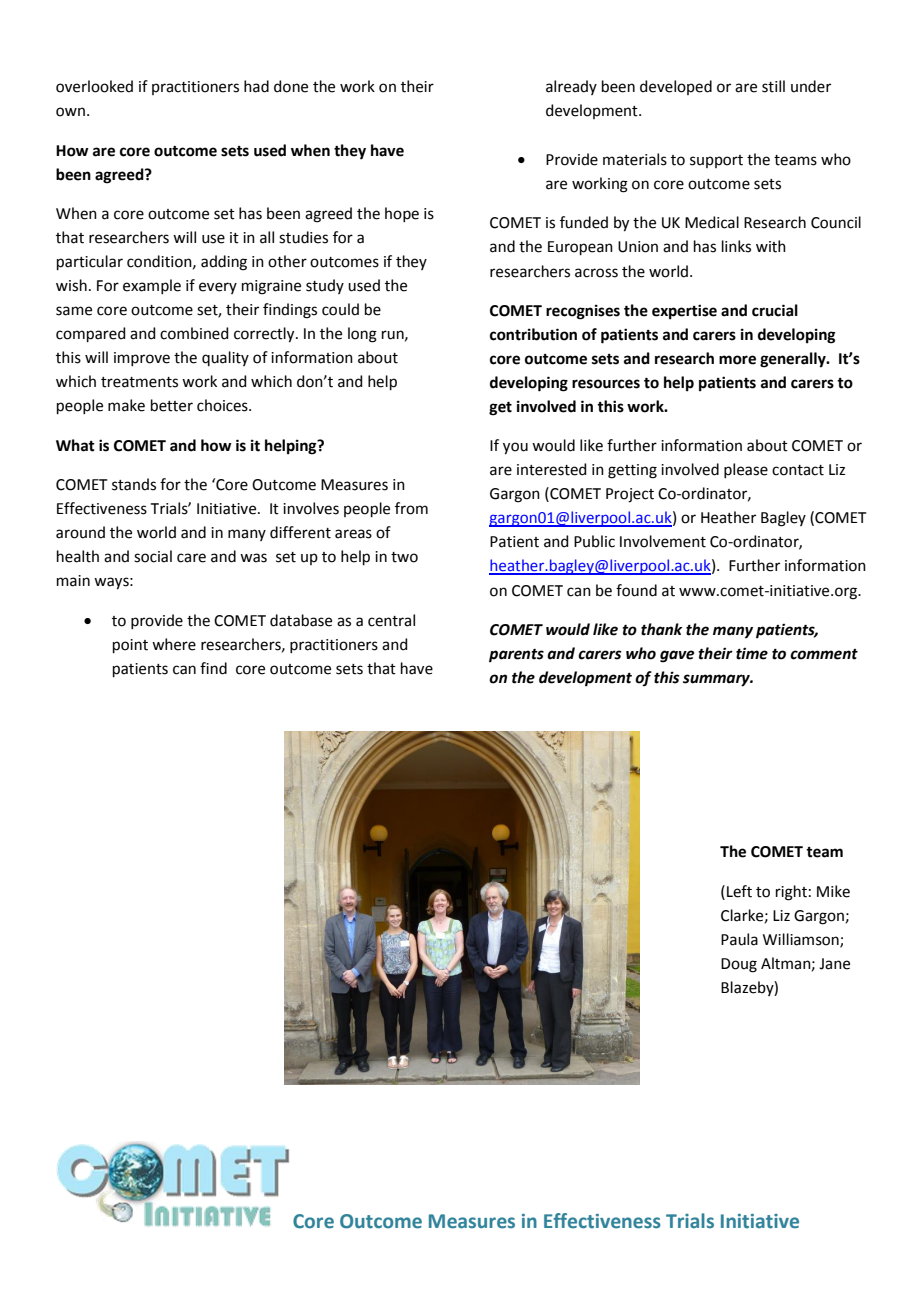 The image size is (924, 1308). I want to click on already, so click(571, 87).
